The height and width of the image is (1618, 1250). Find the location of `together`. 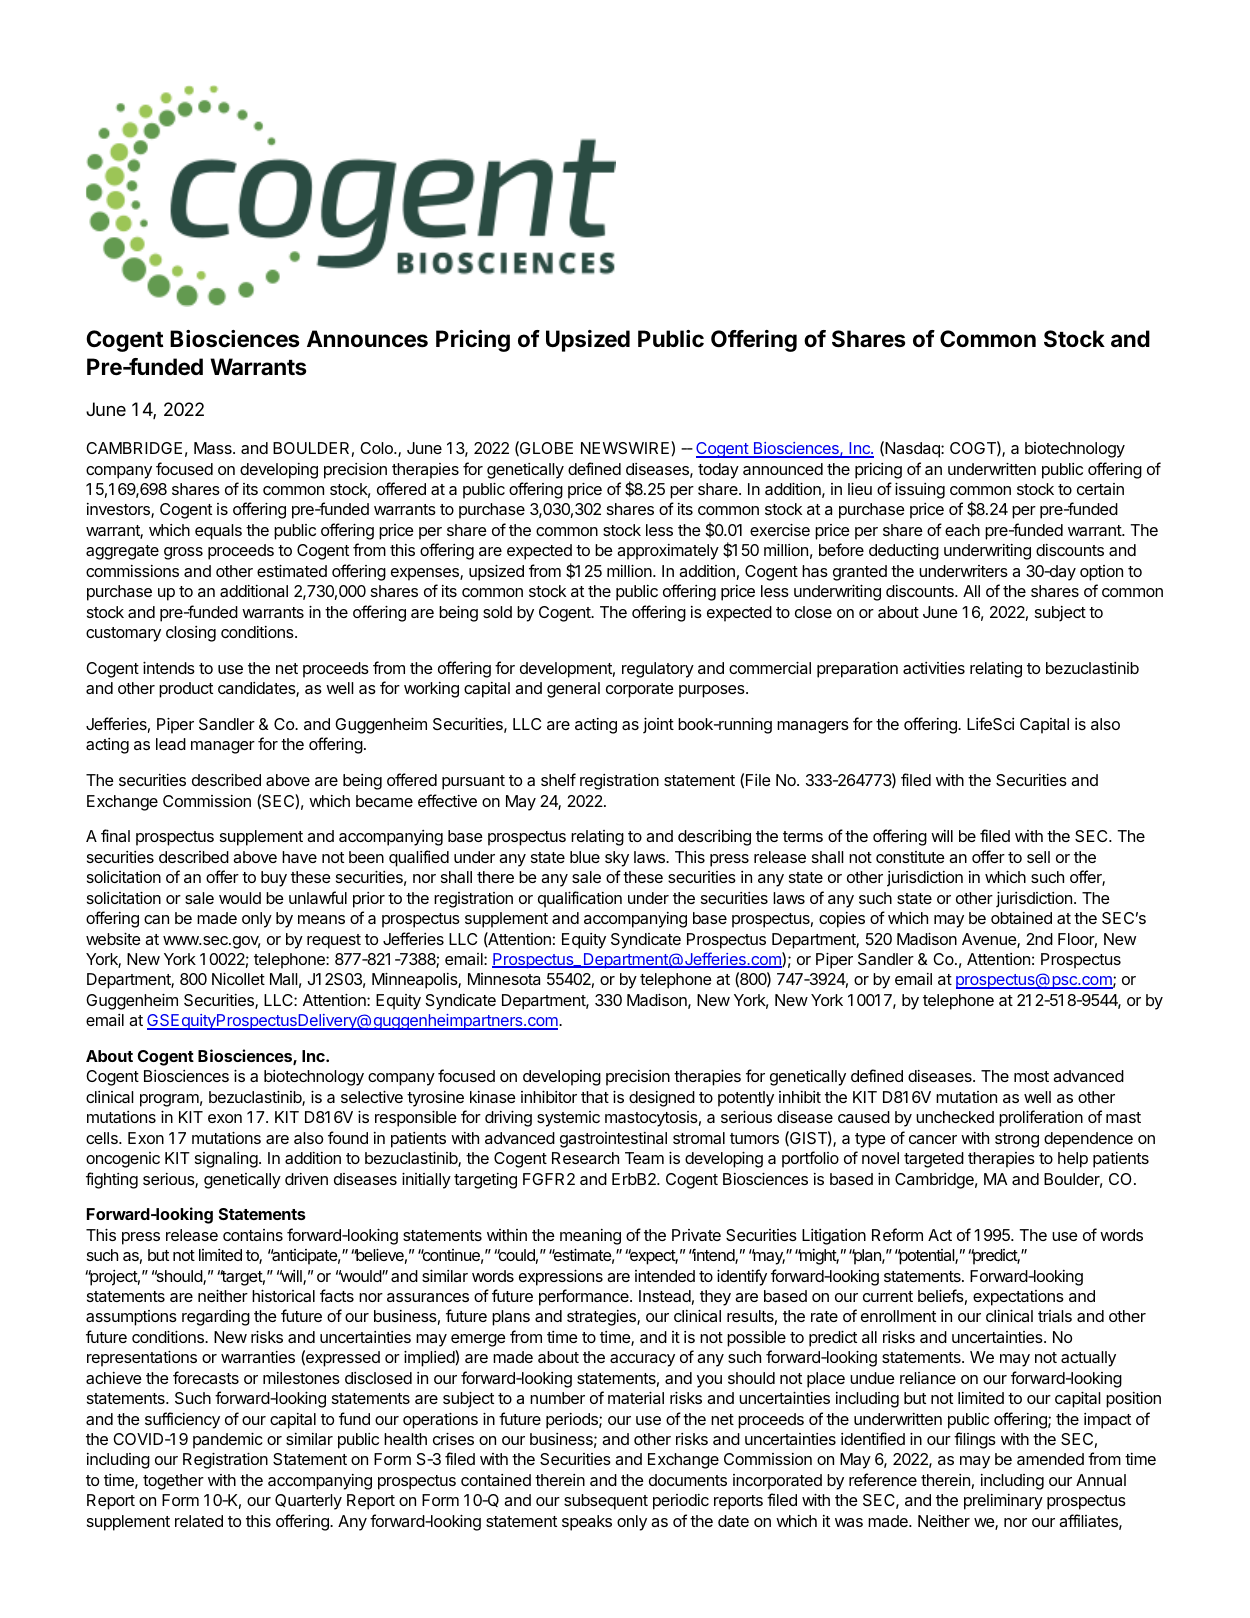

together is located at coordinates (173, 1482).
